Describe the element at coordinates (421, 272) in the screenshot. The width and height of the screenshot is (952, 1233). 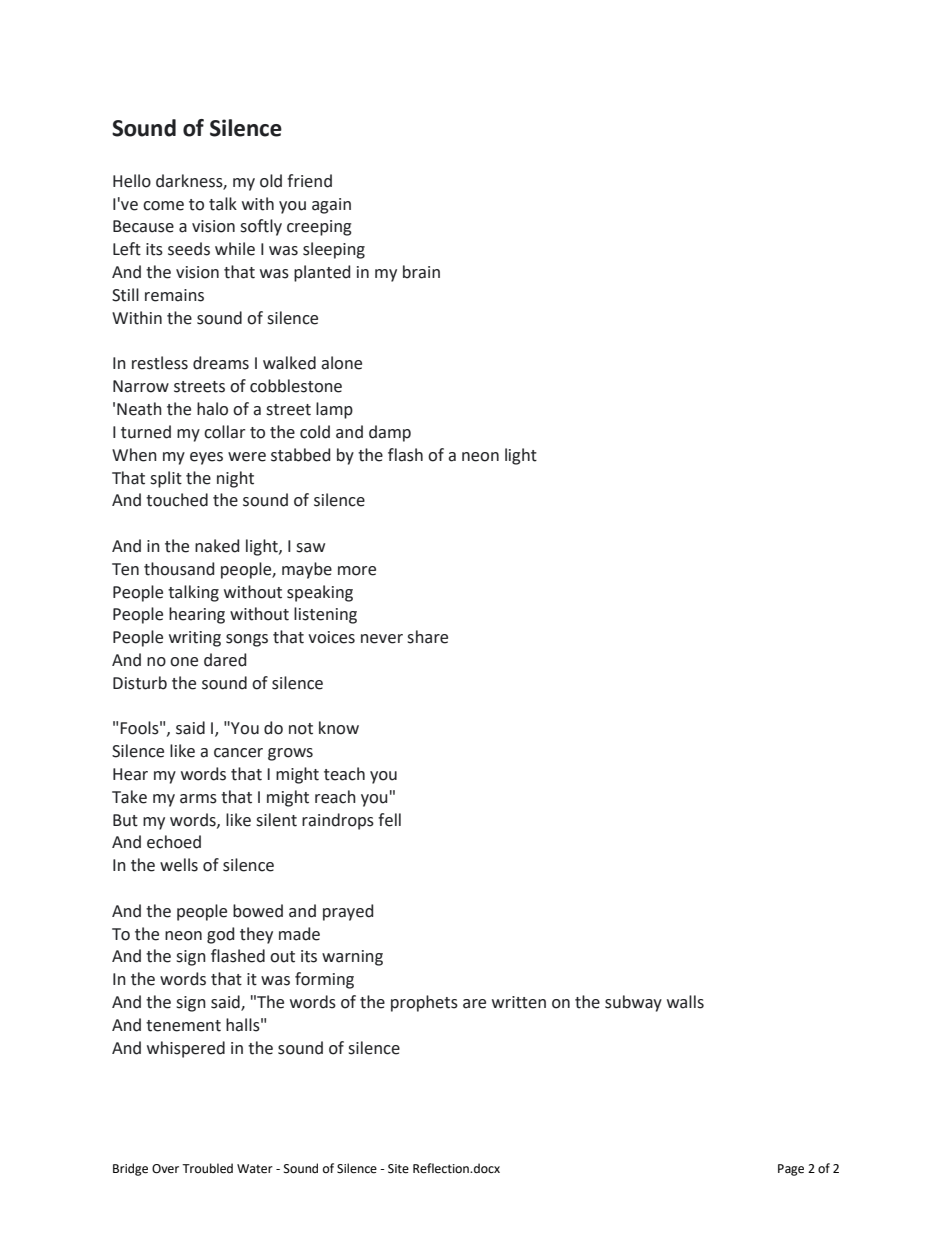
I see `brain` at that location.
